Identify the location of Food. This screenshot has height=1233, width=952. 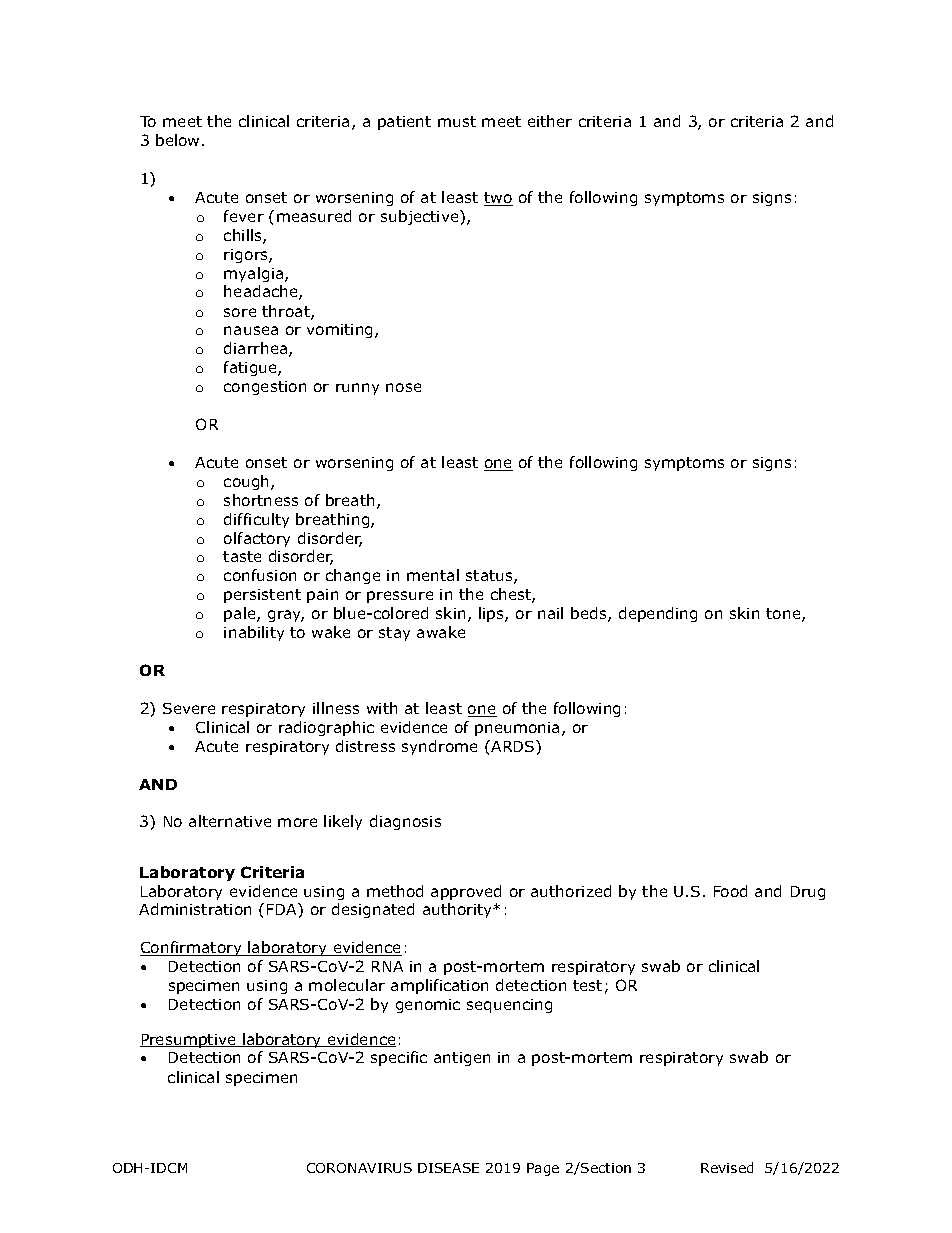
(730, 891).
